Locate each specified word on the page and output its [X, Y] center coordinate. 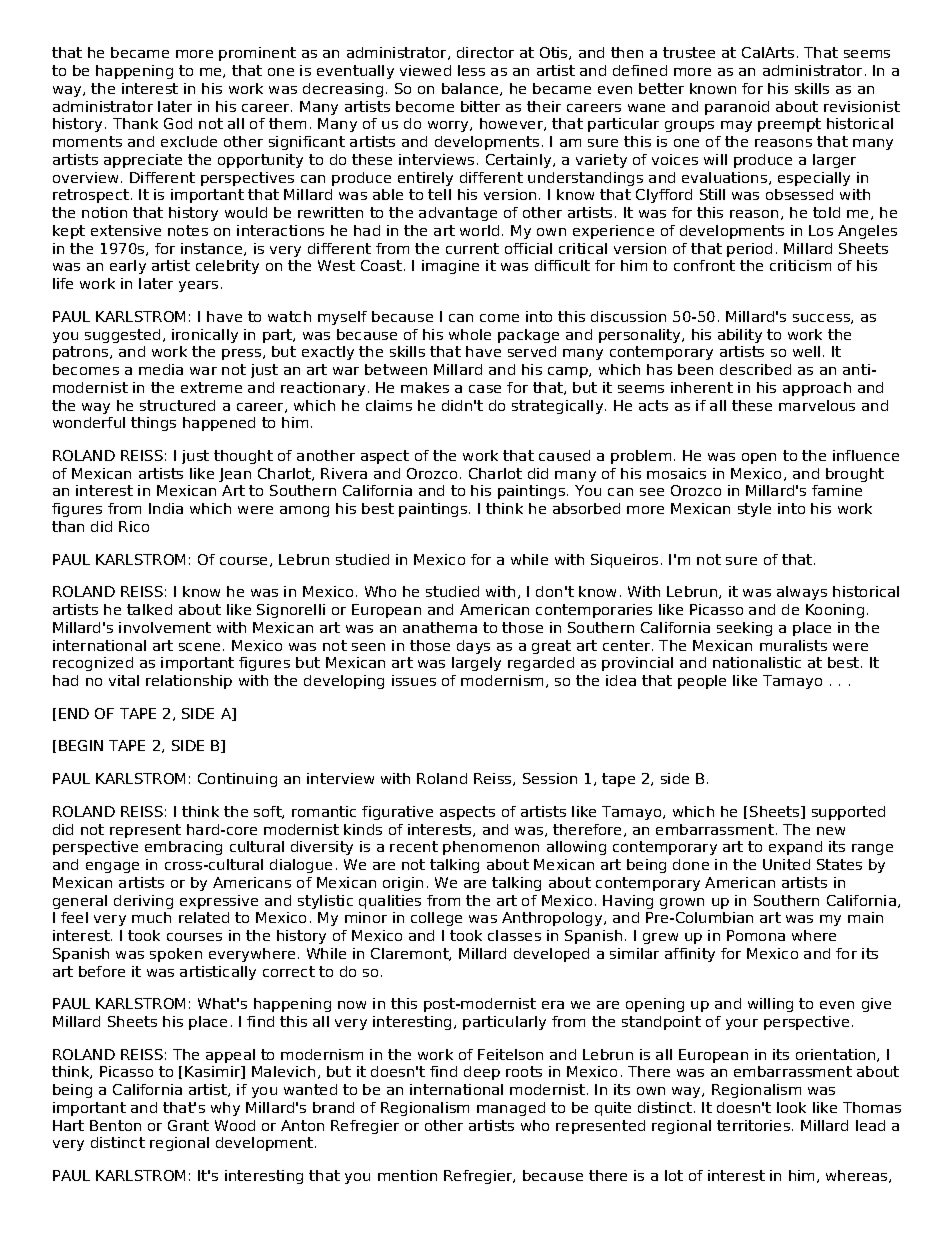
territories [753, 1125]
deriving [143, 902]
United [786, 864]
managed [511, 1109]
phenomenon [491, 848]
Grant [188, 1125]
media [161, 369]
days [473, 647]
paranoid [737, 108]
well [806, 351]
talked [149, 609]
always [802, 593]
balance [471, 89]
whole [470, 334]
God [178, 123]
